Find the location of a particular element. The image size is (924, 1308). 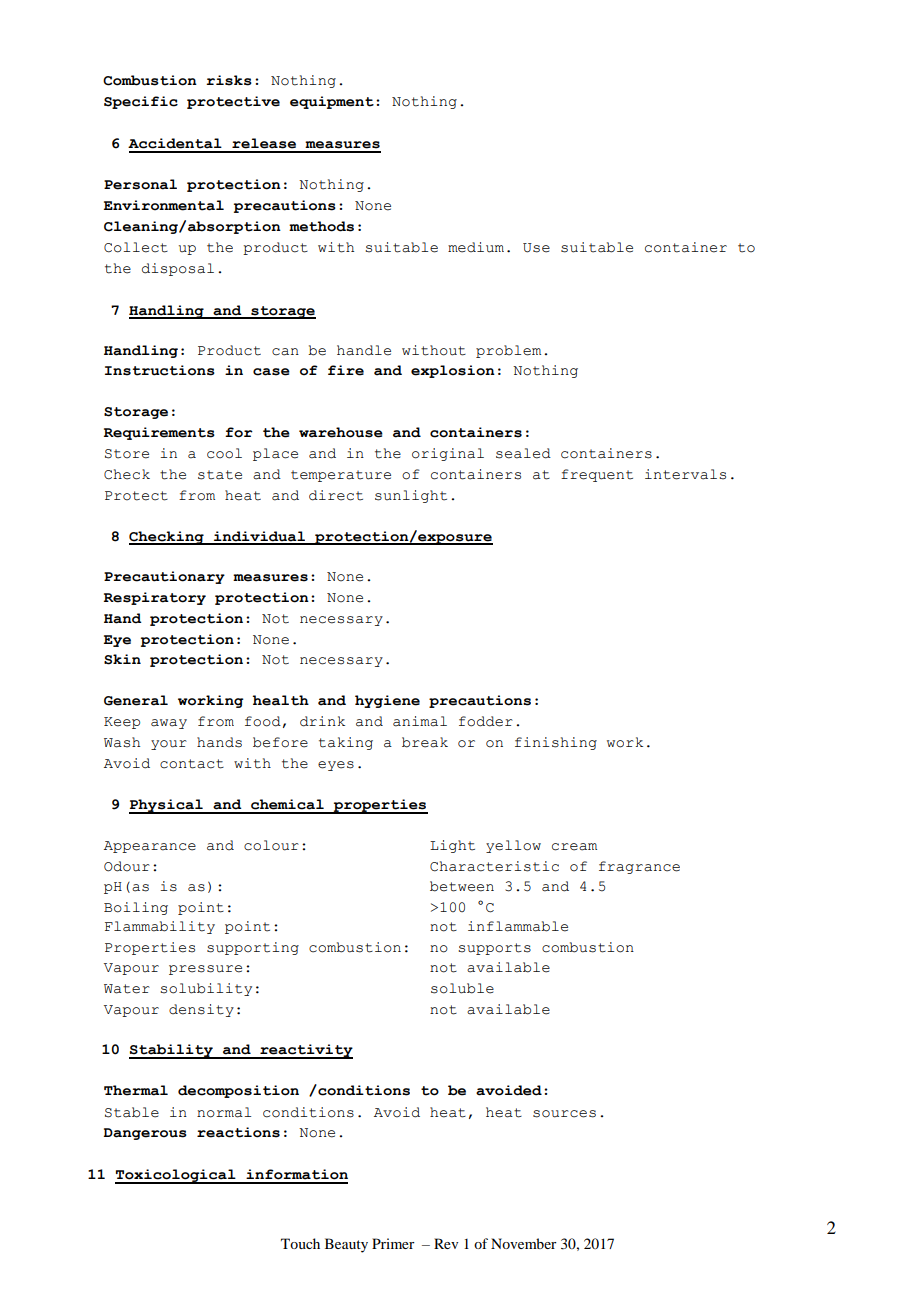

fragrance is located at coordinates (639, 867).
